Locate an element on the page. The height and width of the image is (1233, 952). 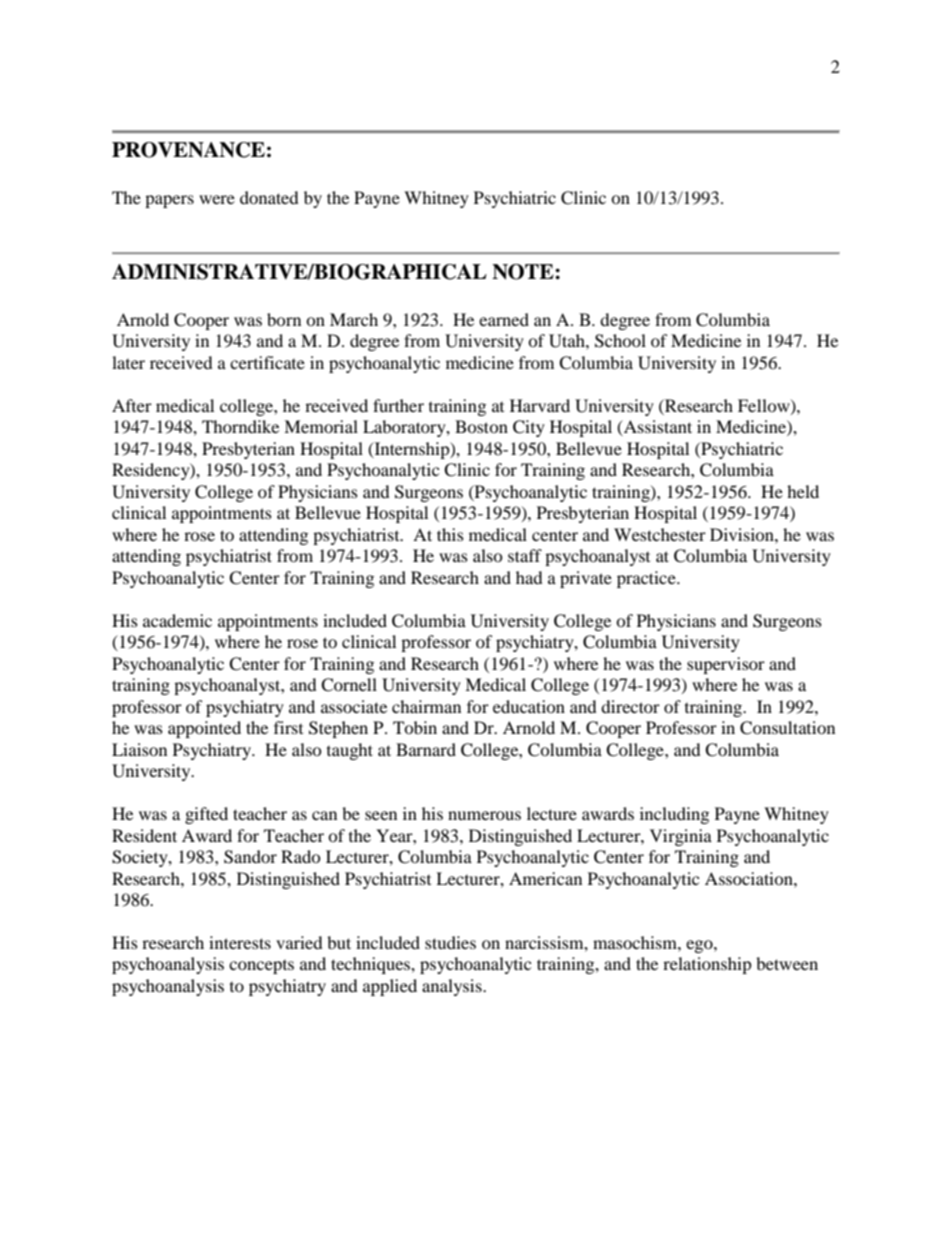
interests is located at coordinates (240, 942).
